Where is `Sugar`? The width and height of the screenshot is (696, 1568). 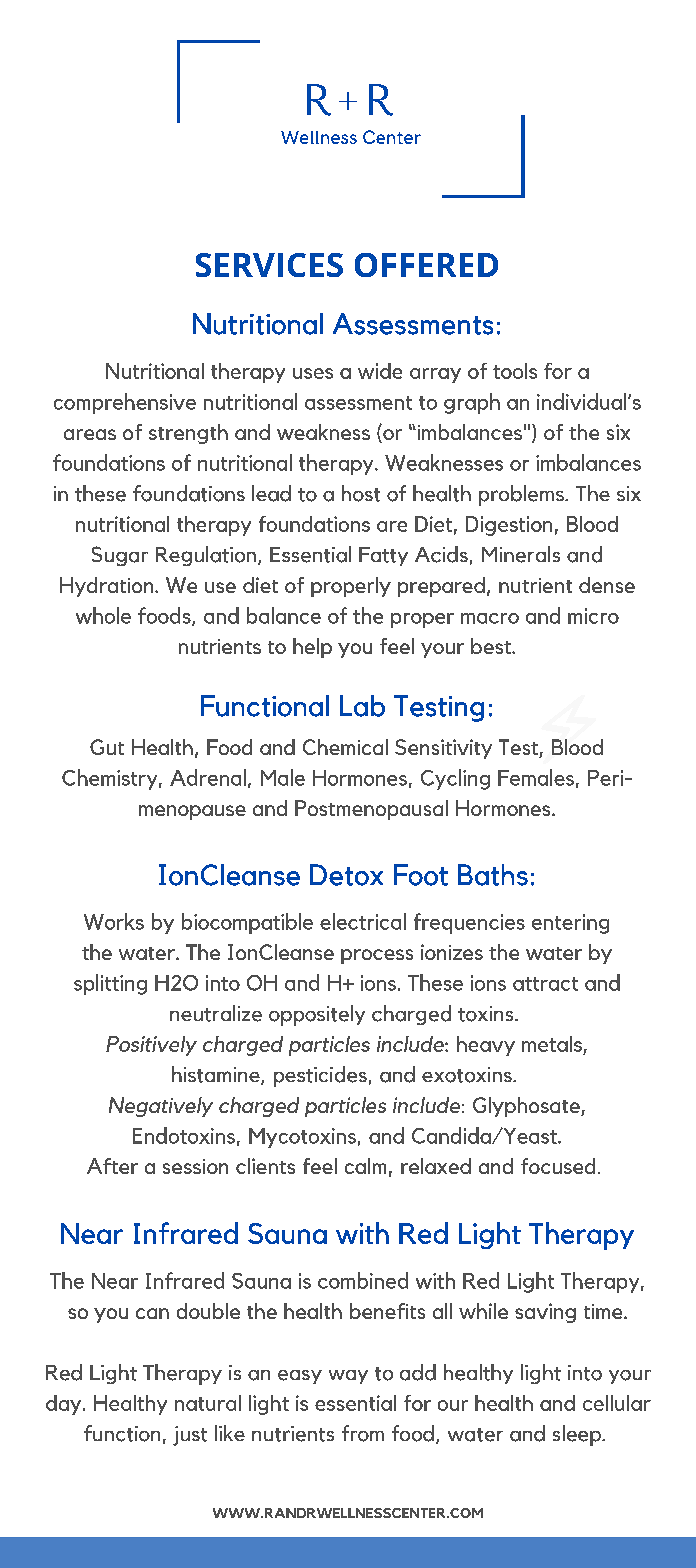
Sugar is located at coordinates (120, 556).
